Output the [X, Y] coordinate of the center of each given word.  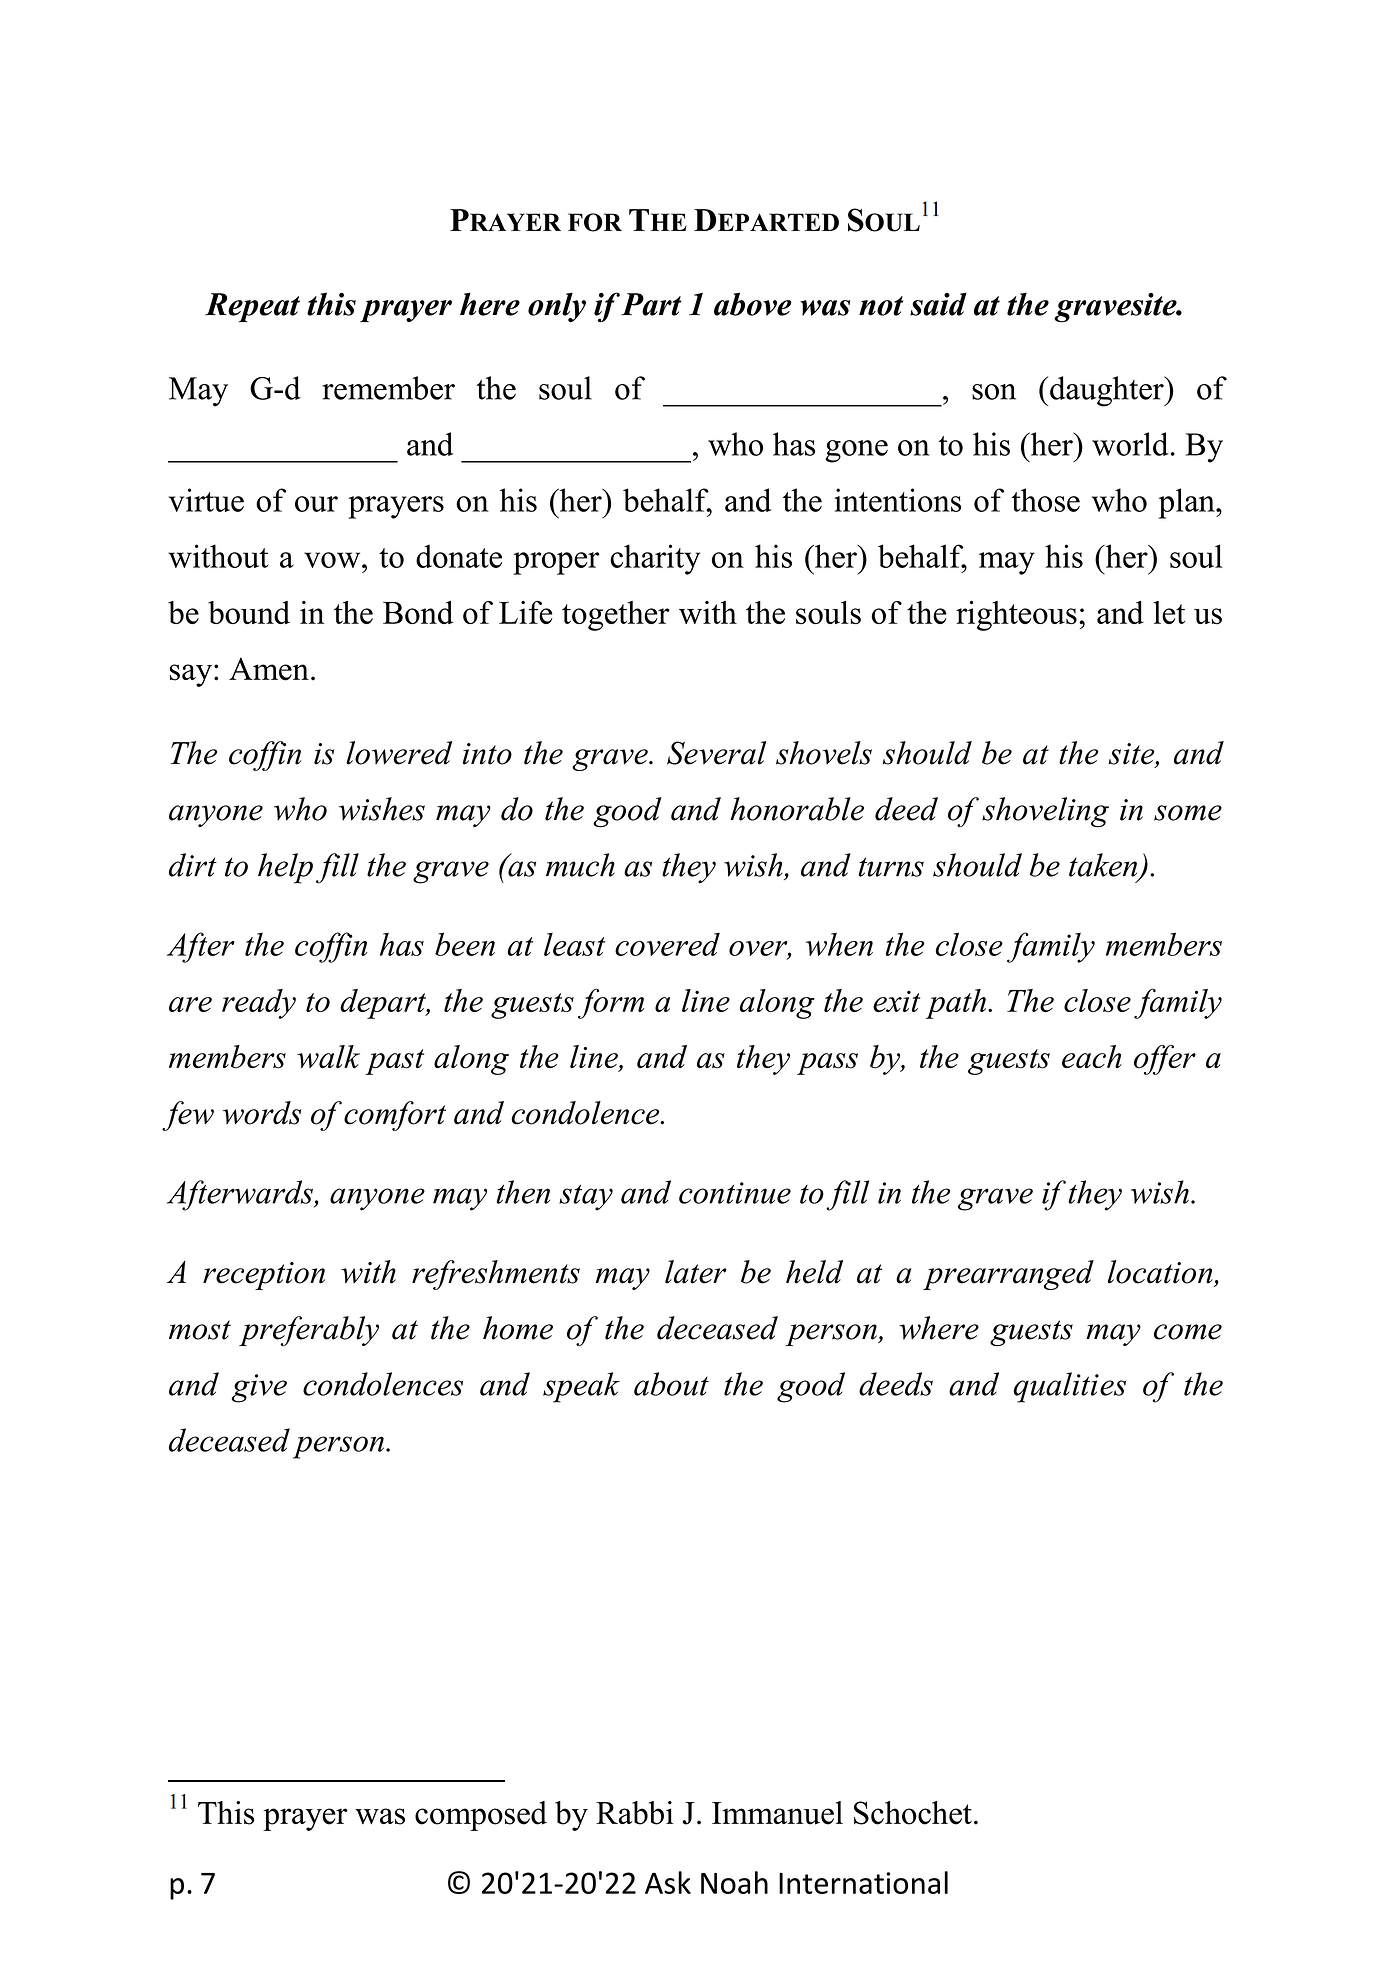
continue [735, 1193]
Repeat [252, 307]
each [1092, 1056]
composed [481, 1816]
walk [328, 1056]
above [753, 304]
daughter [1108, 391]
